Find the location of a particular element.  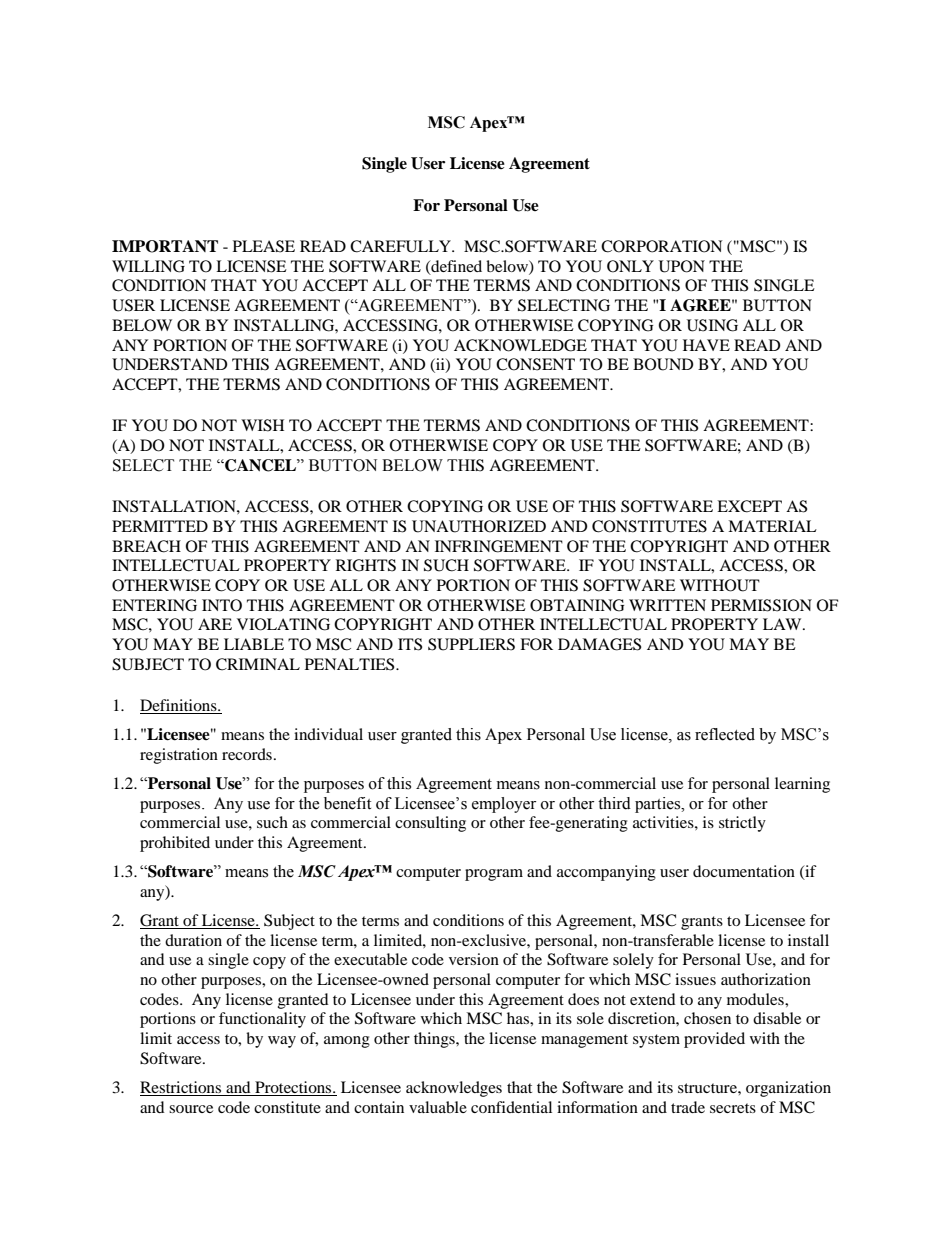

PLEASE is located at coordinates (264, 246).
